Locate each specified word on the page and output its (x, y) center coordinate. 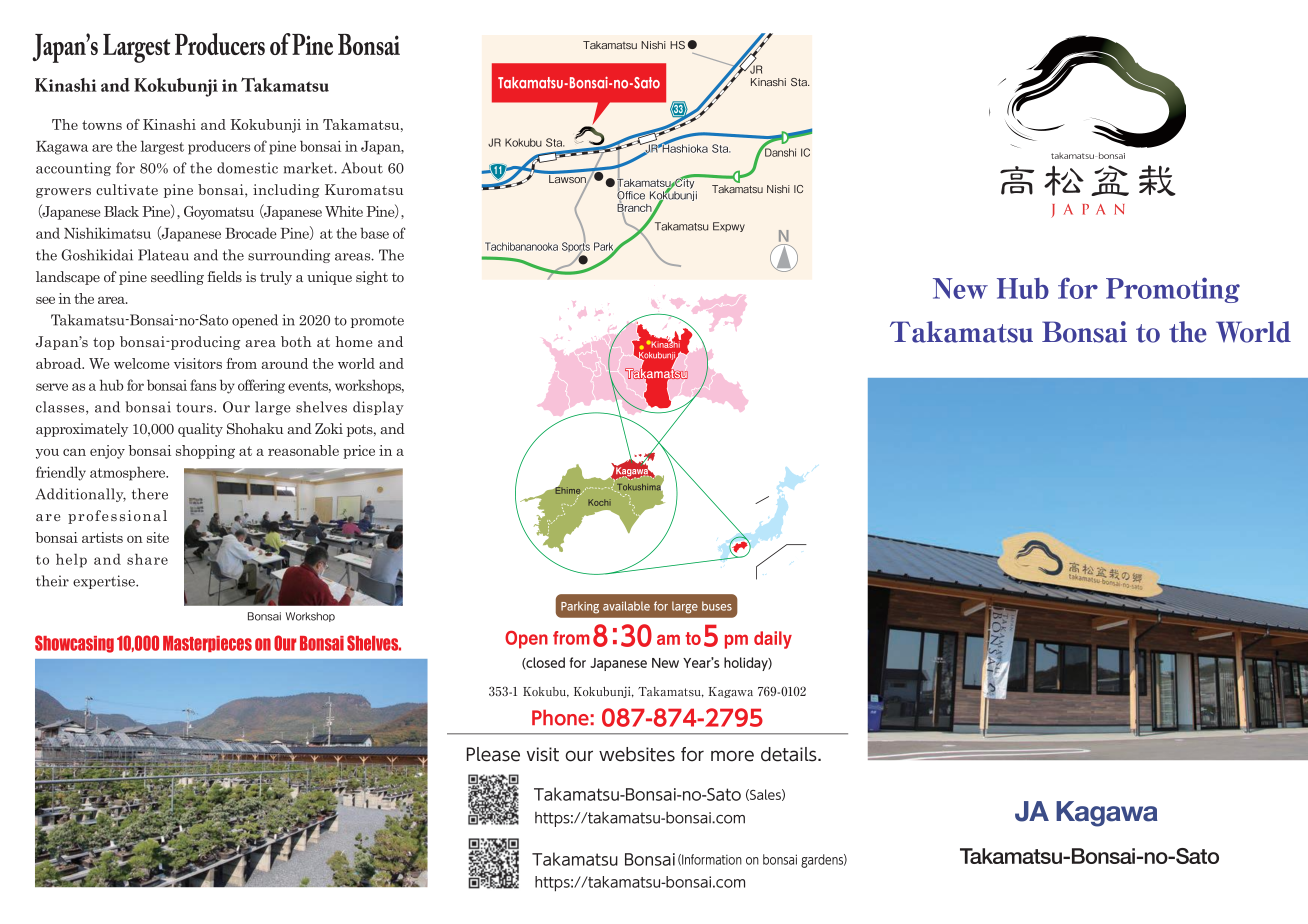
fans (203, 385)
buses (717, 606)
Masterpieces (207, 644)
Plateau (163, 255)
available (626, 606)
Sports (576, 247)
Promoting (1173, 290)
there (150, 494)
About (362, 168)
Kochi (599, 502)
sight (372, 278)
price (359, 452)
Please (493, 754)
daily (773, 640)
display (378, 408)
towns (102, 125)
